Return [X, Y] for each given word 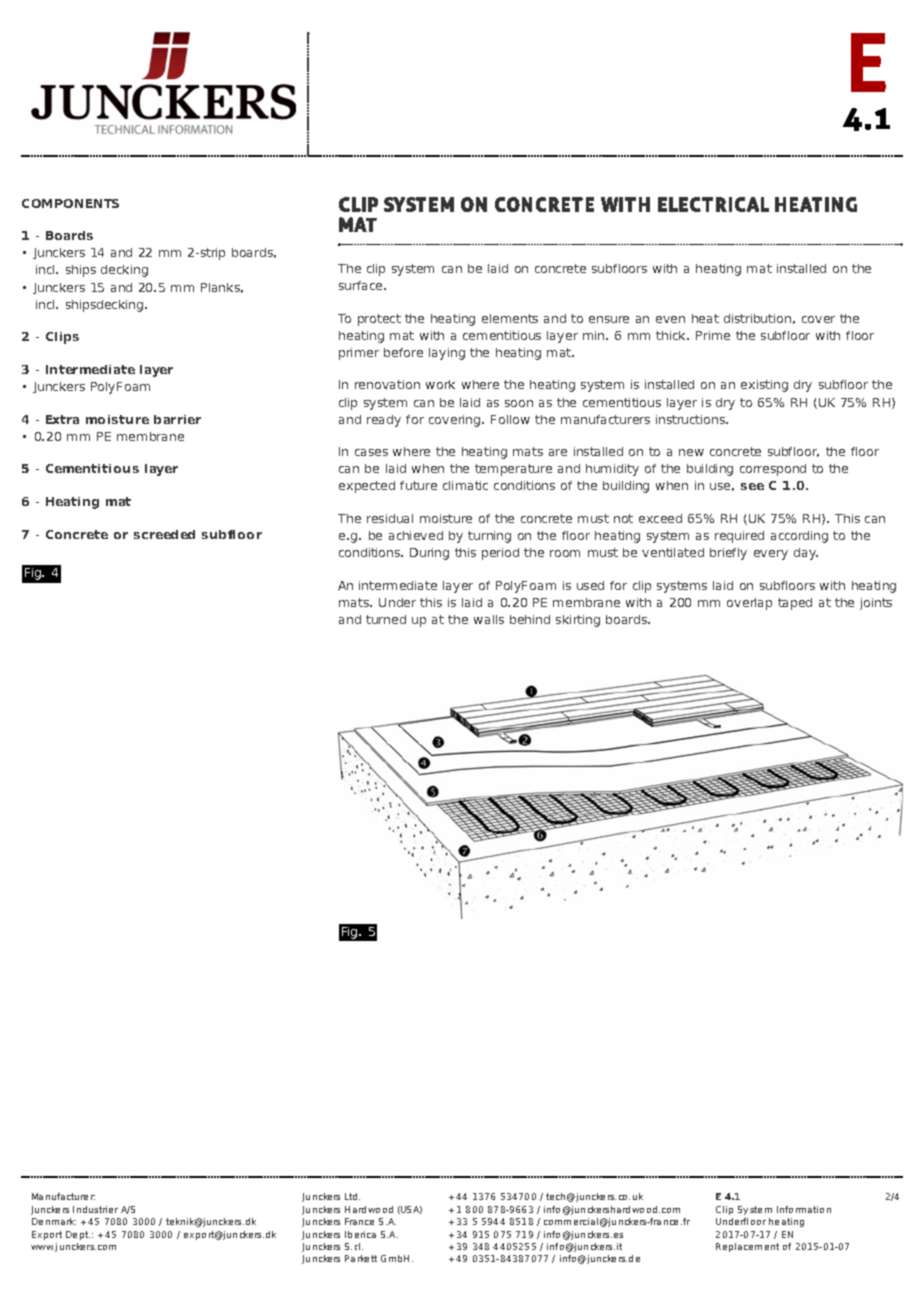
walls [489, 619]
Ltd [352, 1196]
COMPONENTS [70, 203]
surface [362, 285]
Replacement [747, 1247]
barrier [177, 419]
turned [386, 619]
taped [795, 604]
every [771, 555]
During [429, 554]
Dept [78, 1235]
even [670, 319]
